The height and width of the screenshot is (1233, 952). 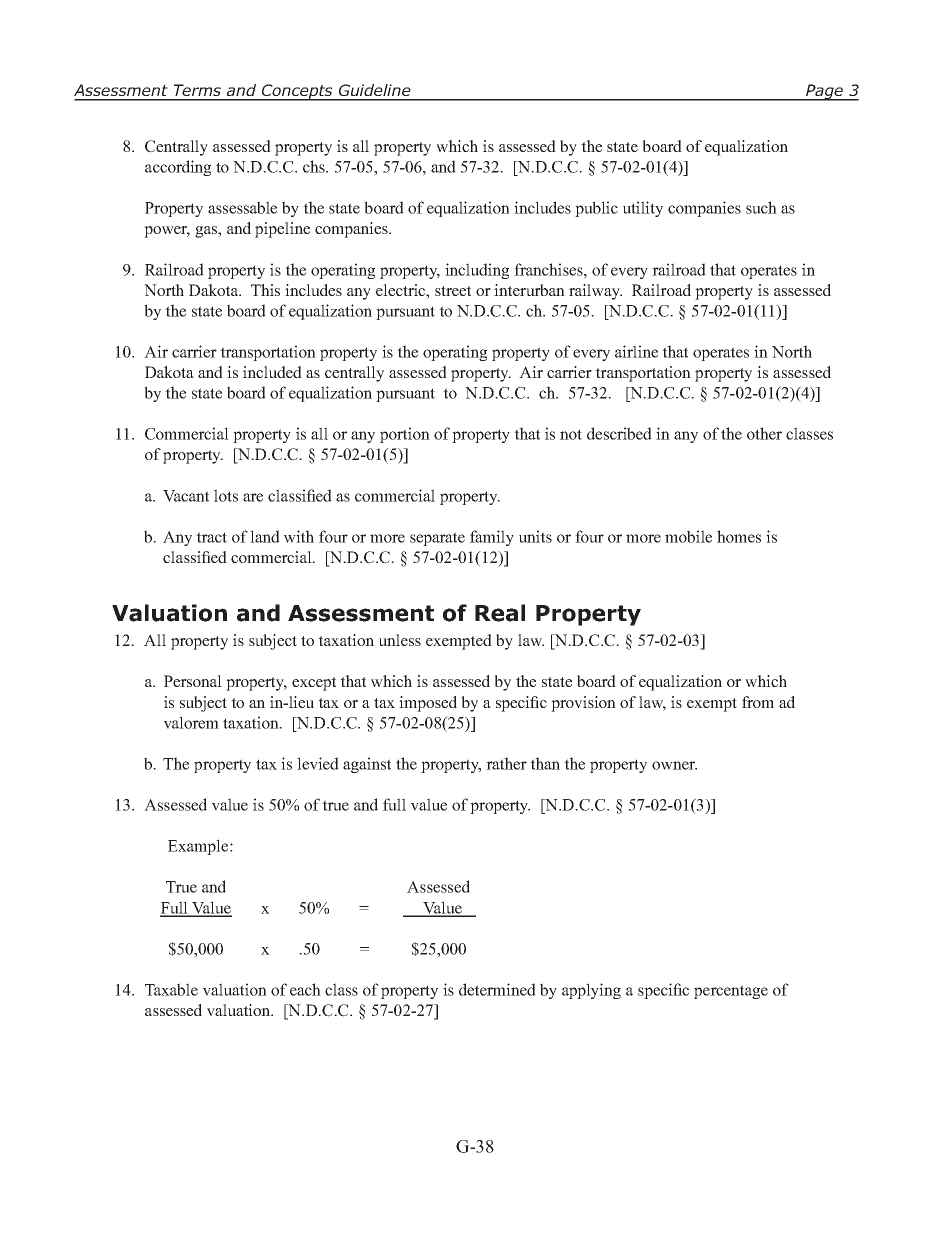 What do you see at coordinates (428, 704) in the screenshot?
I see `imposed` at bounding box center [428, 704].
